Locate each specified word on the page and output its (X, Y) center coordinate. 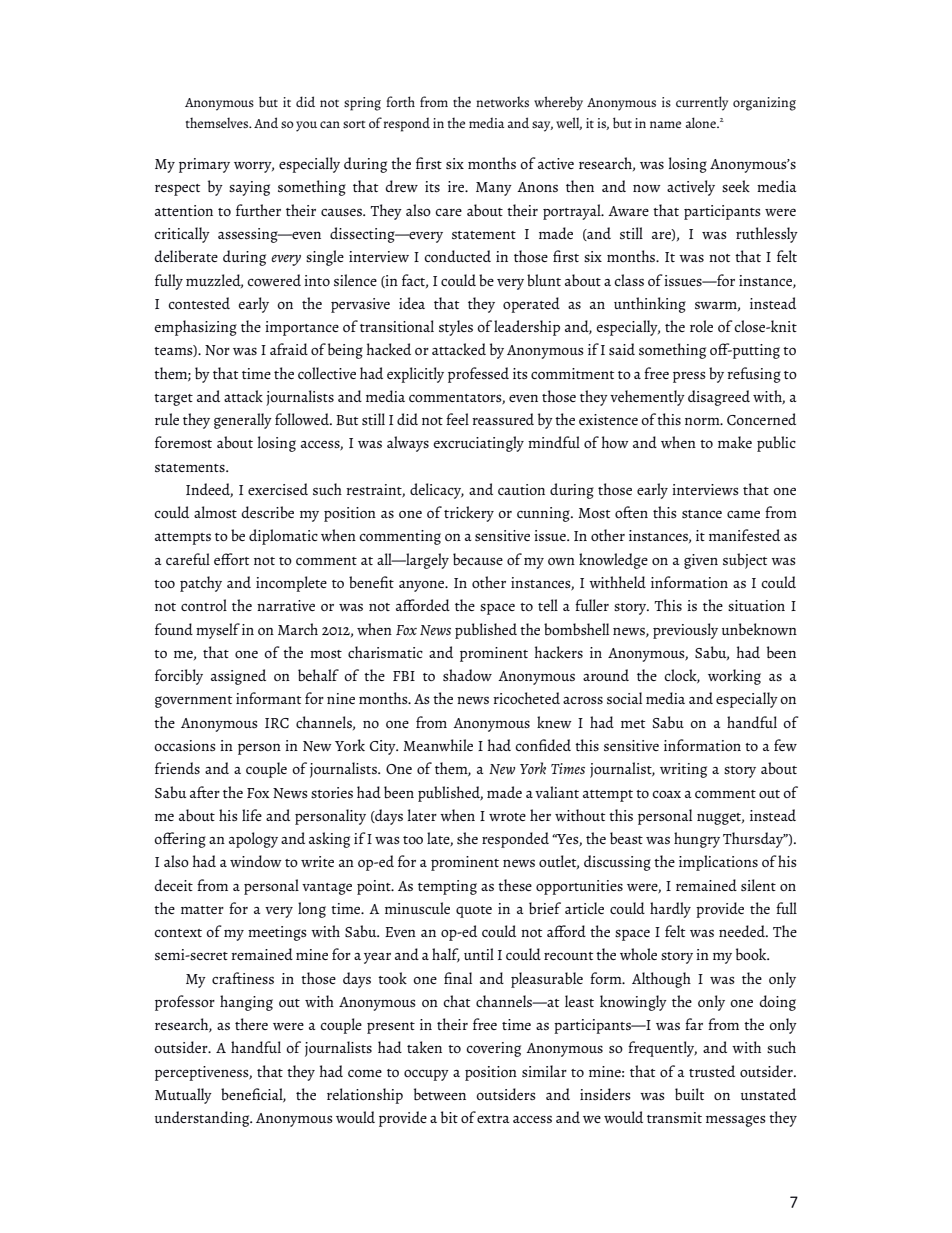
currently (702, 103)
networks (502, 101)
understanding (203, 1119)
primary (204, 165)
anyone (423, 586)
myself (218, 631)
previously (685, 631)
